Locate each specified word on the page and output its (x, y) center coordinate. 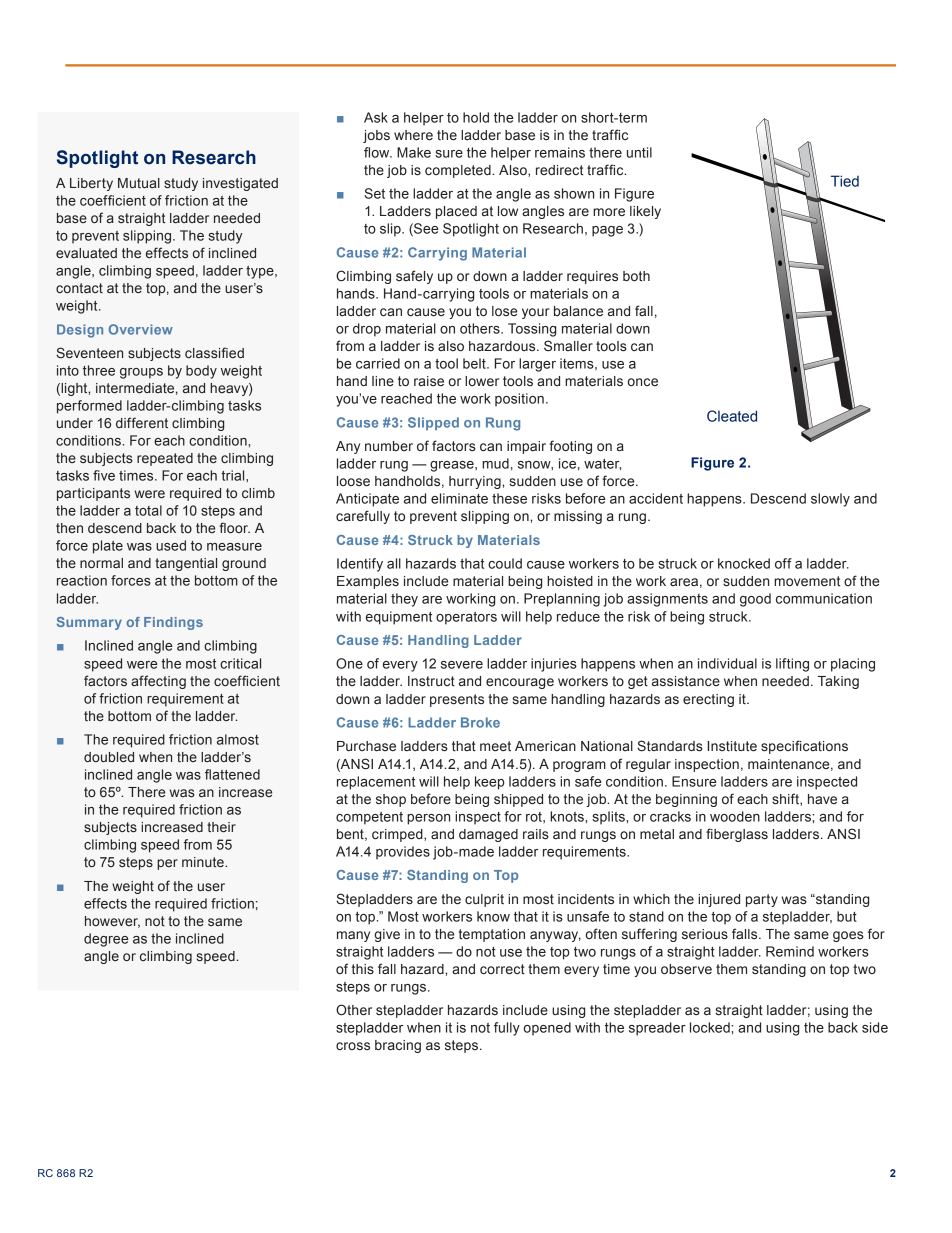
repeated (165, 459)
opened (547, 1029)
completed (459, 171)
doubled (109, 757)
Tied (845, 181)
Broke (480, 722)
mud (495, 463)
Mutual (139, 183)
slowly (830, 500)
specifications (804, 747)
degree (106, 940)
